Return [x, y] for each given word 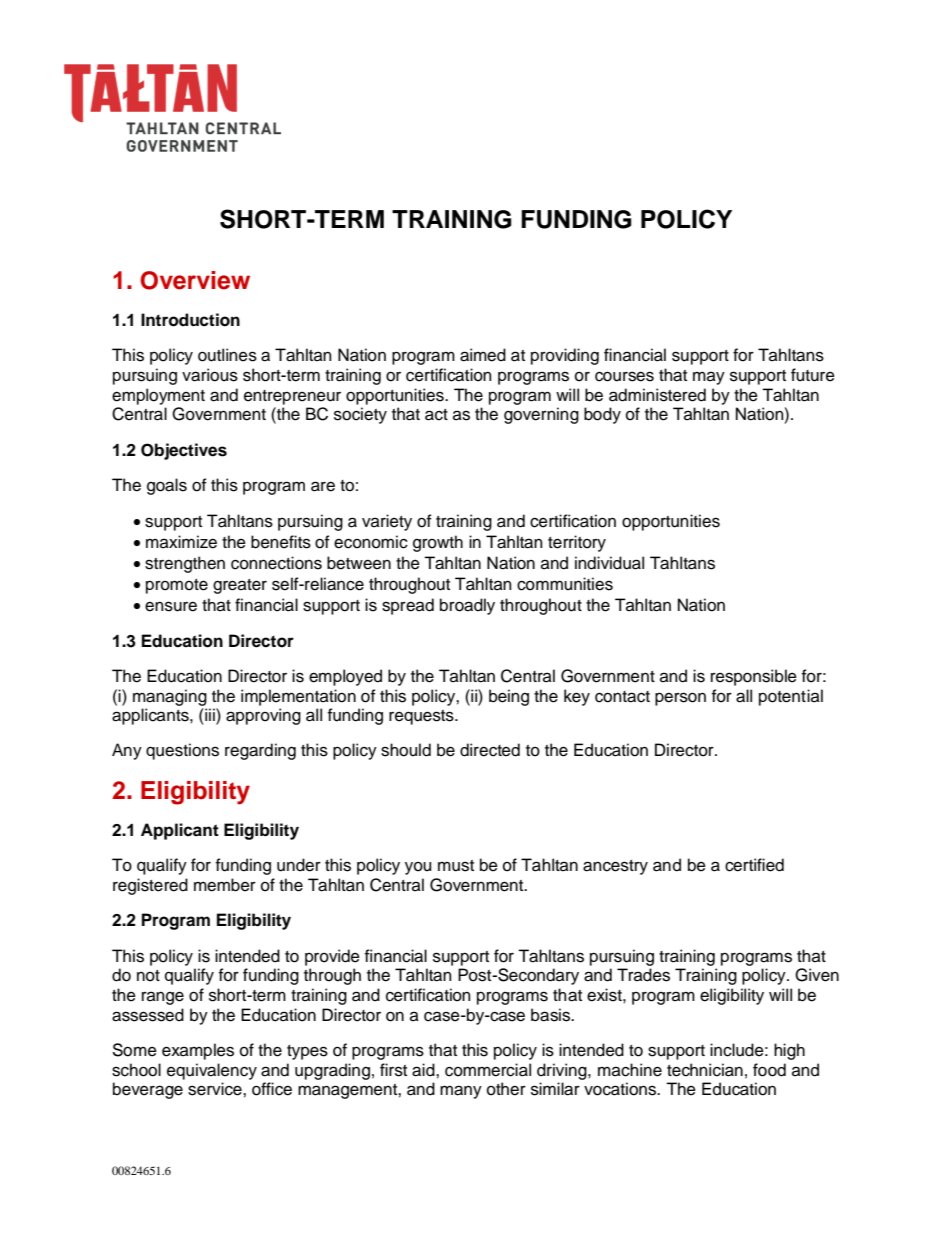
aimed [483, 355]
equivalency [212, 1071]
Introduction [190, 320]
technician [705, 1070]
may [709, 378]
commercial [488, 1070]
